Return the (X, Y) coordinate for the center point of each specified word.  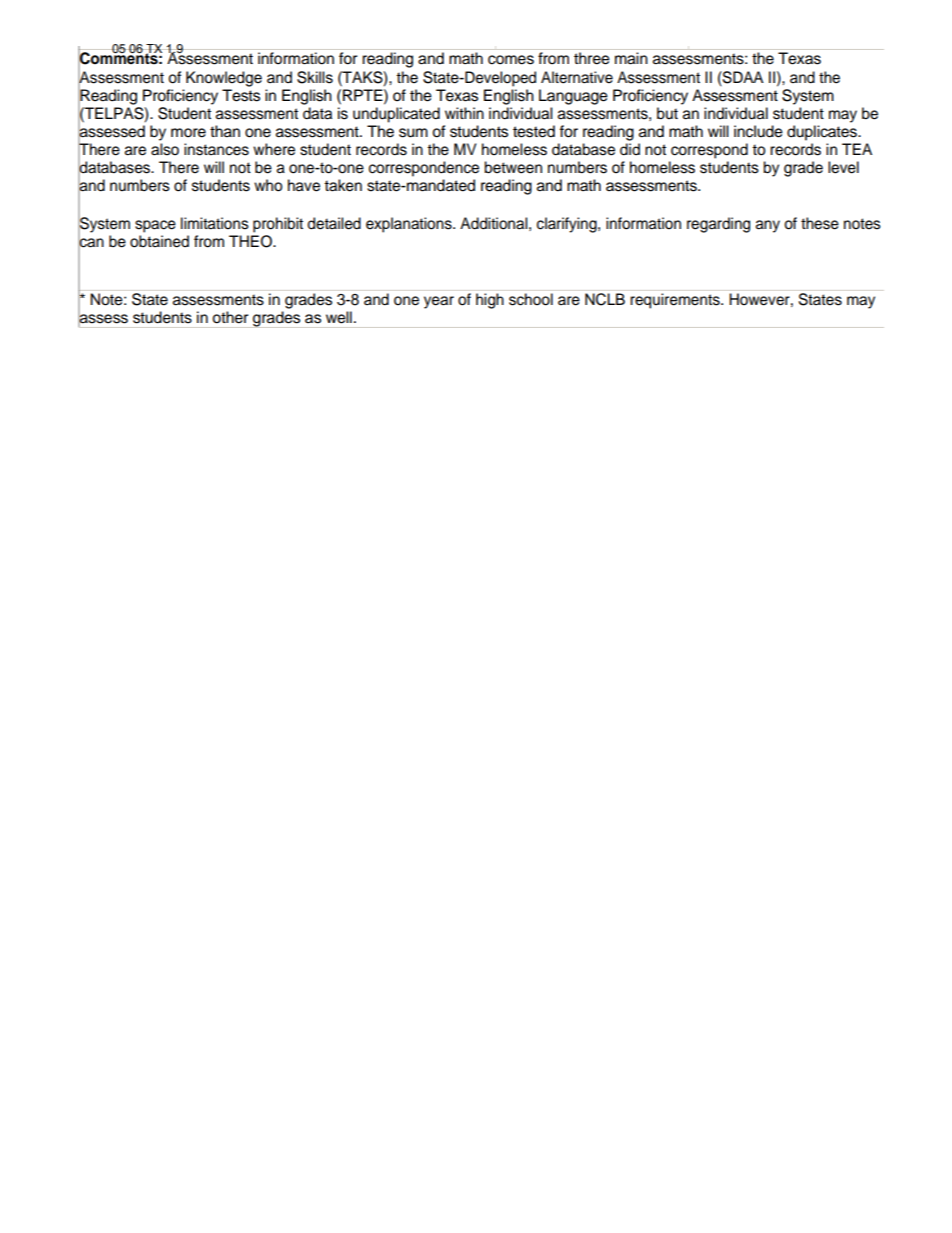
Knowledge (224, 79)
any (768, 226)
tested (534, 131)
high (490, 301)
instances (216, 149)
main (631, 58)
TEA (857, 149)
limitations (215, 223)
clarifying (568, 225)
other (230, 317)
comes (511, 60)
